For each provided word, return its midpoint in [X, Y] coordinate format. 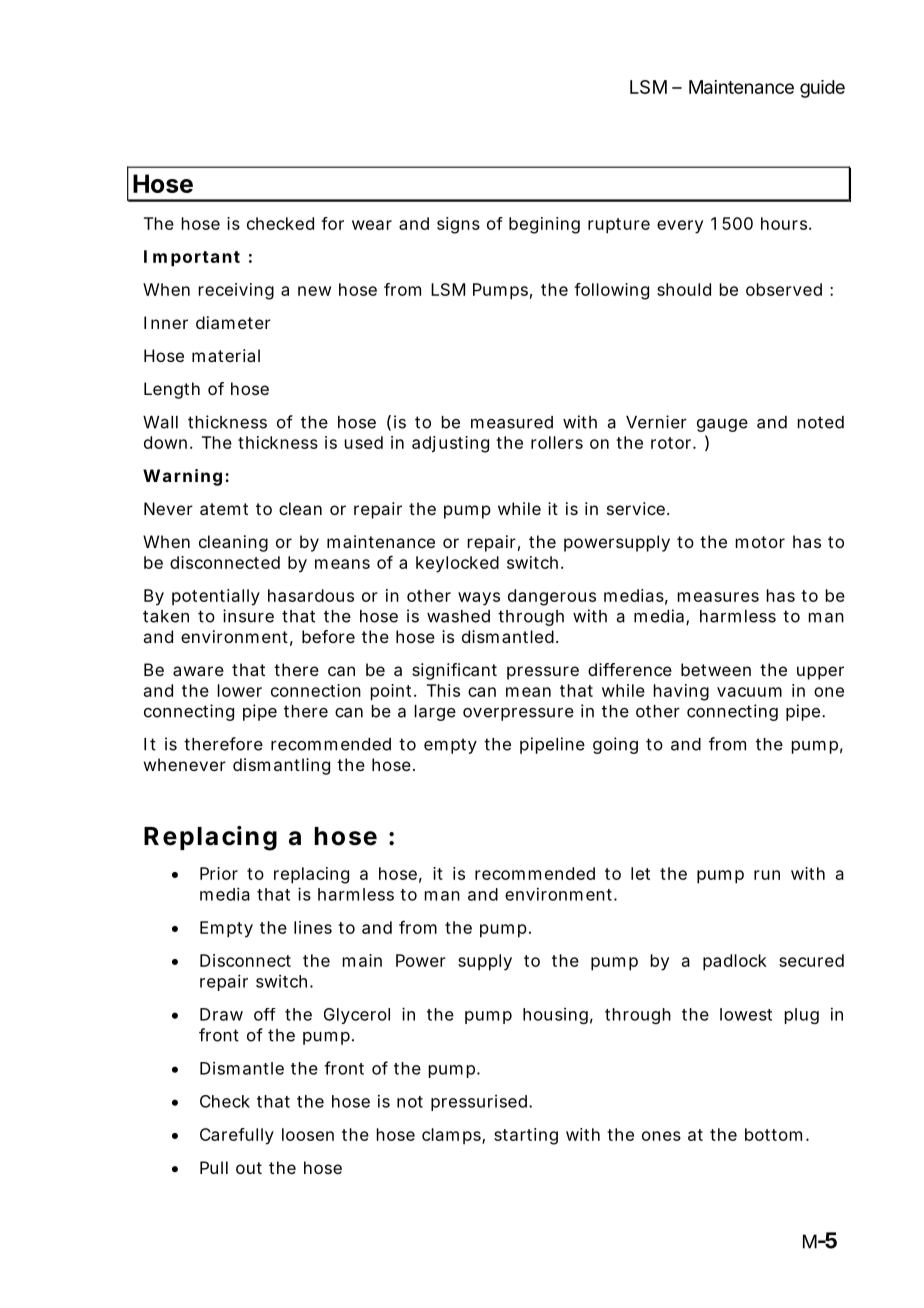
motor [760, 542]
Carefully [237, 1136]
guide [822, 89]
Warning [182, 477]
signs [458, 225]
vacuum [749, 692]
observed [784, 289]
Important [192, 258]
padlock [735, 962]
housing [555, 1016]
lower [240, 690]
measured [512, 422]
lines [313, 927]
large [435, 713]
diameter [233, 322]
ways [479, 599]
